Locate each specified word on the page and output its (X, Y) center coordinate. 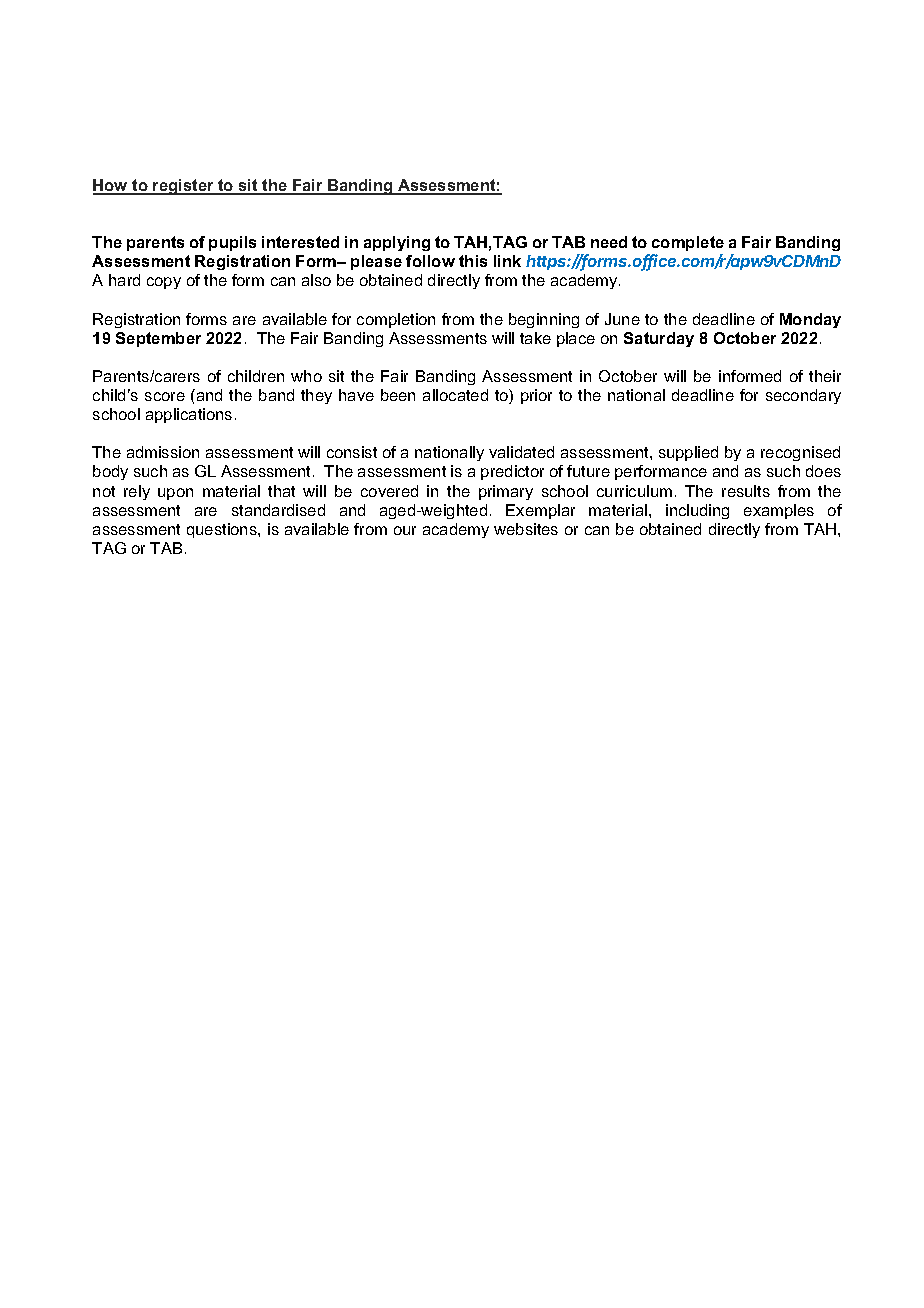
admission (163, 452)
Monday (810, 320)
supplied (688, 453)
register (183, 187)
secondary (803, 396)
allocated (455, 395)
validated (521, 452)
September (158, 339)
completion (396, 320)
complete (688, 243)
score (165, 396)
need (609, 242)
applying (397, 243)
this (473, 261)
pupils (232, 243)
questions (223, 530)
